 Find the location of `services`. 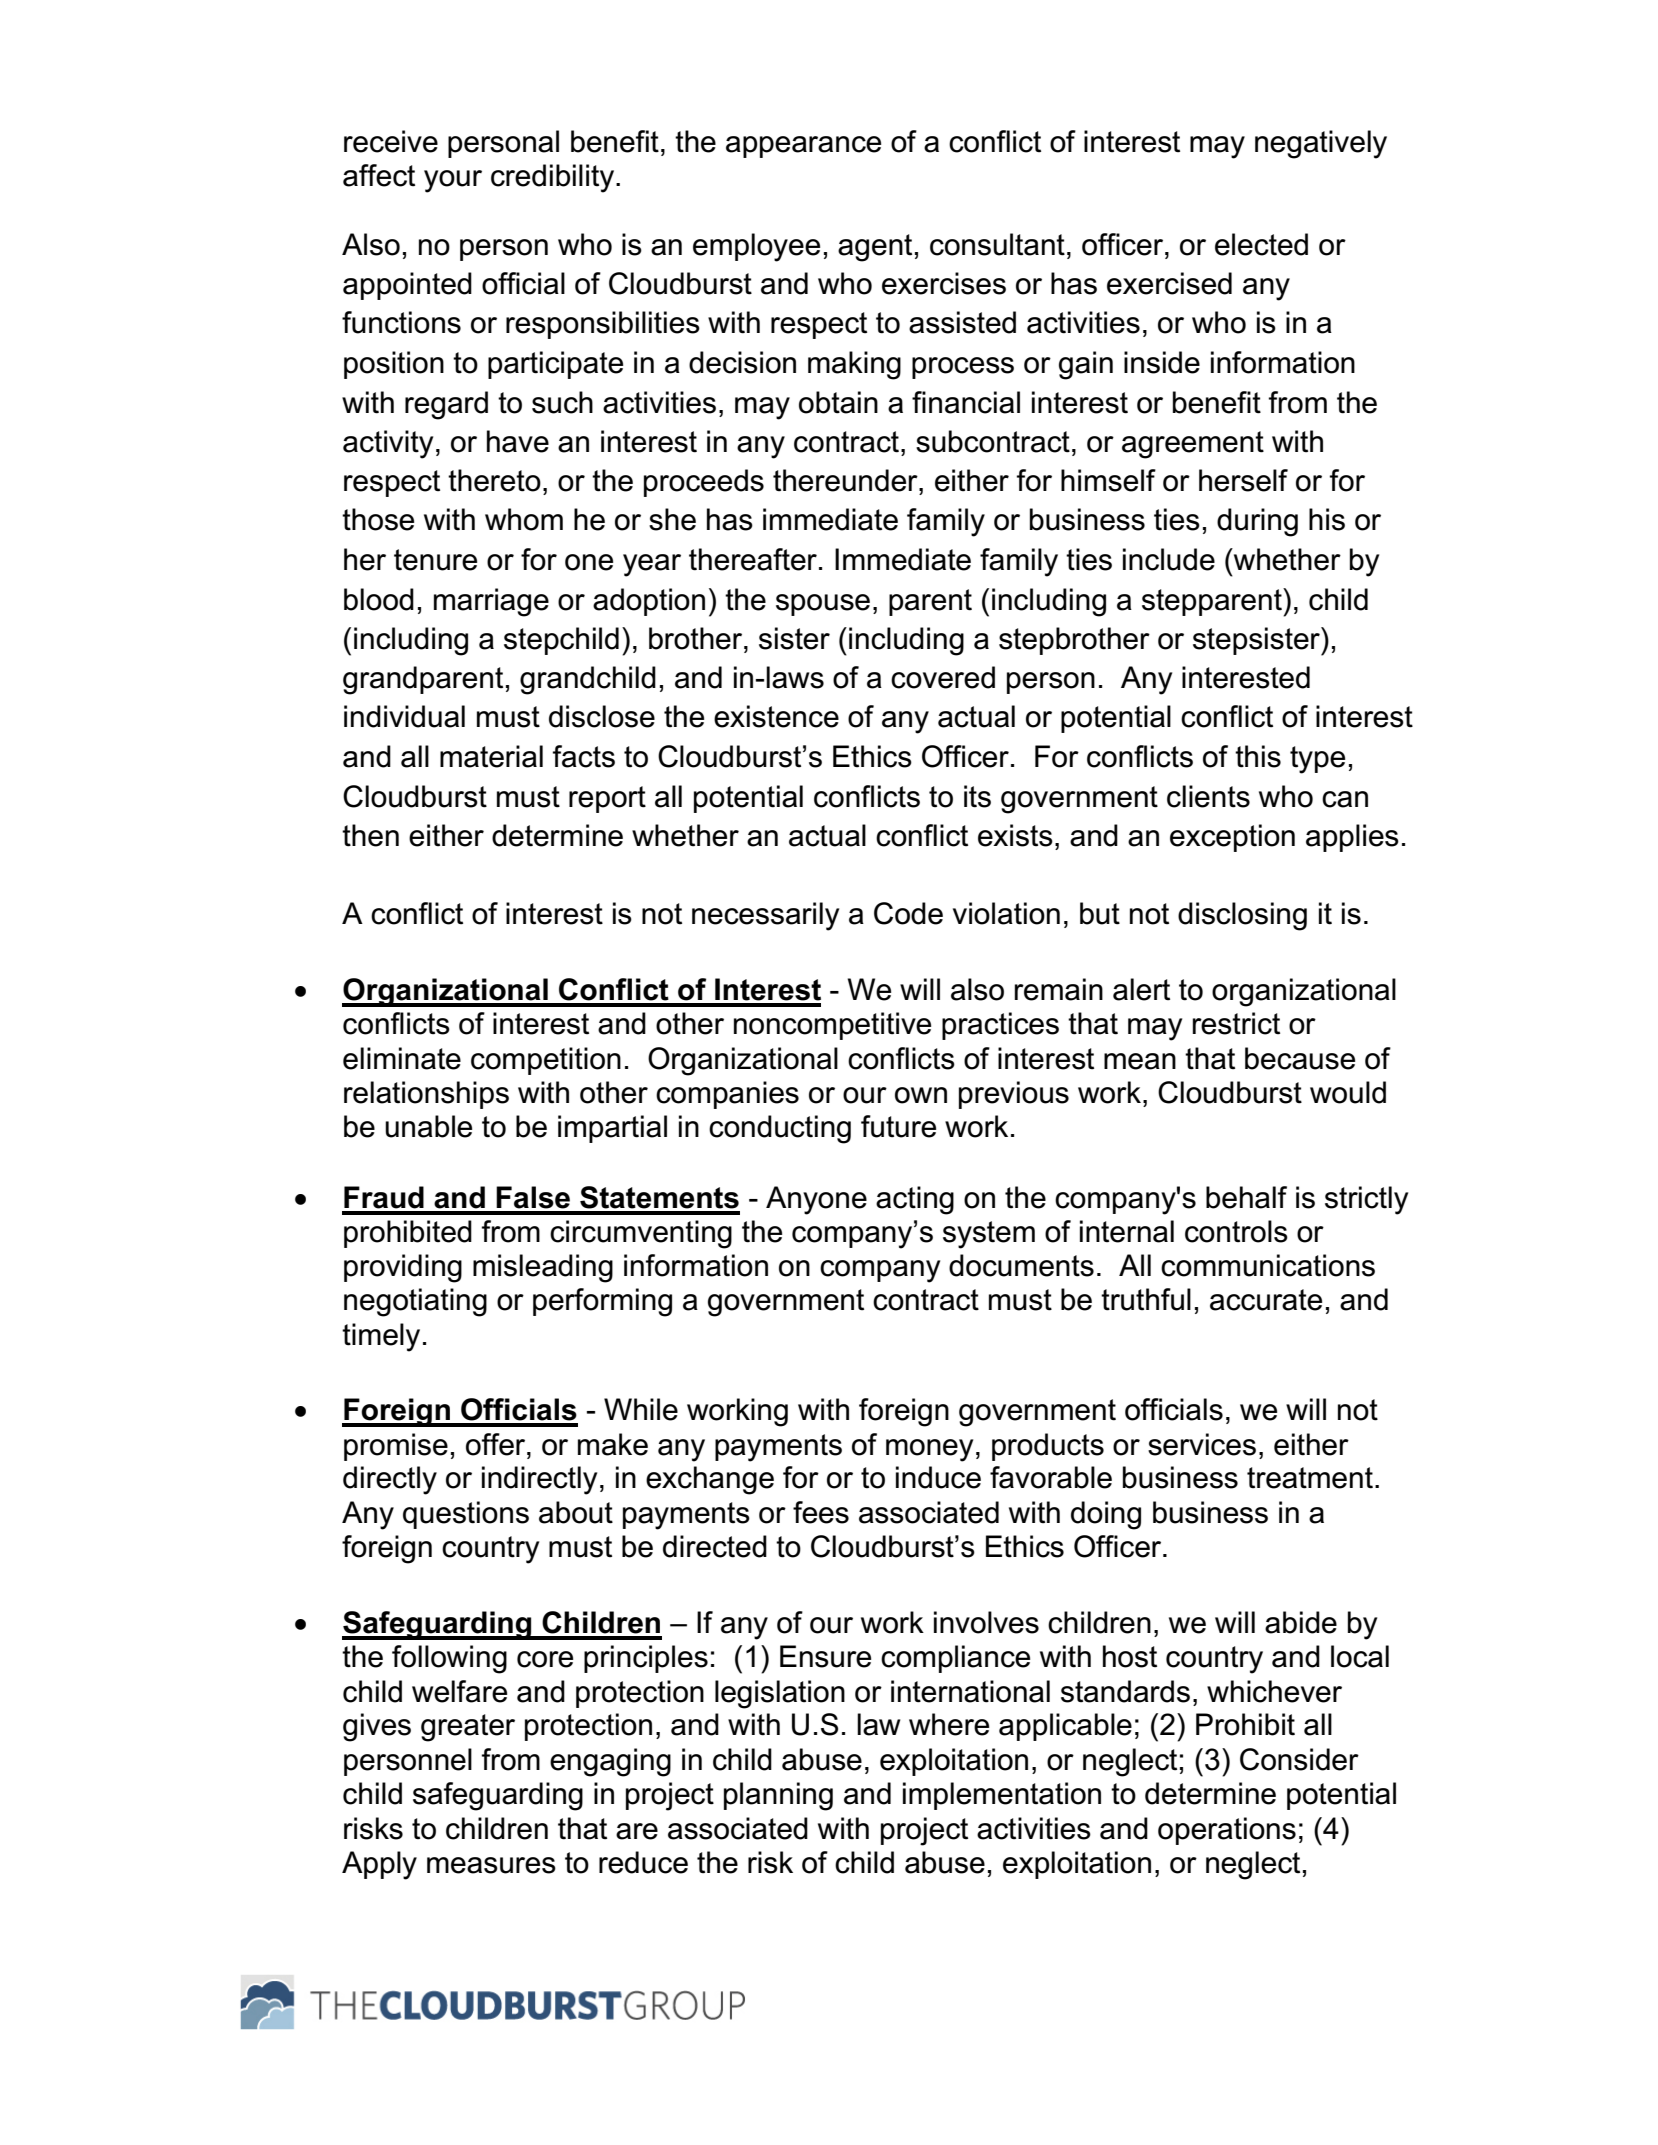

services is located at coordinates (1202, 1444).
